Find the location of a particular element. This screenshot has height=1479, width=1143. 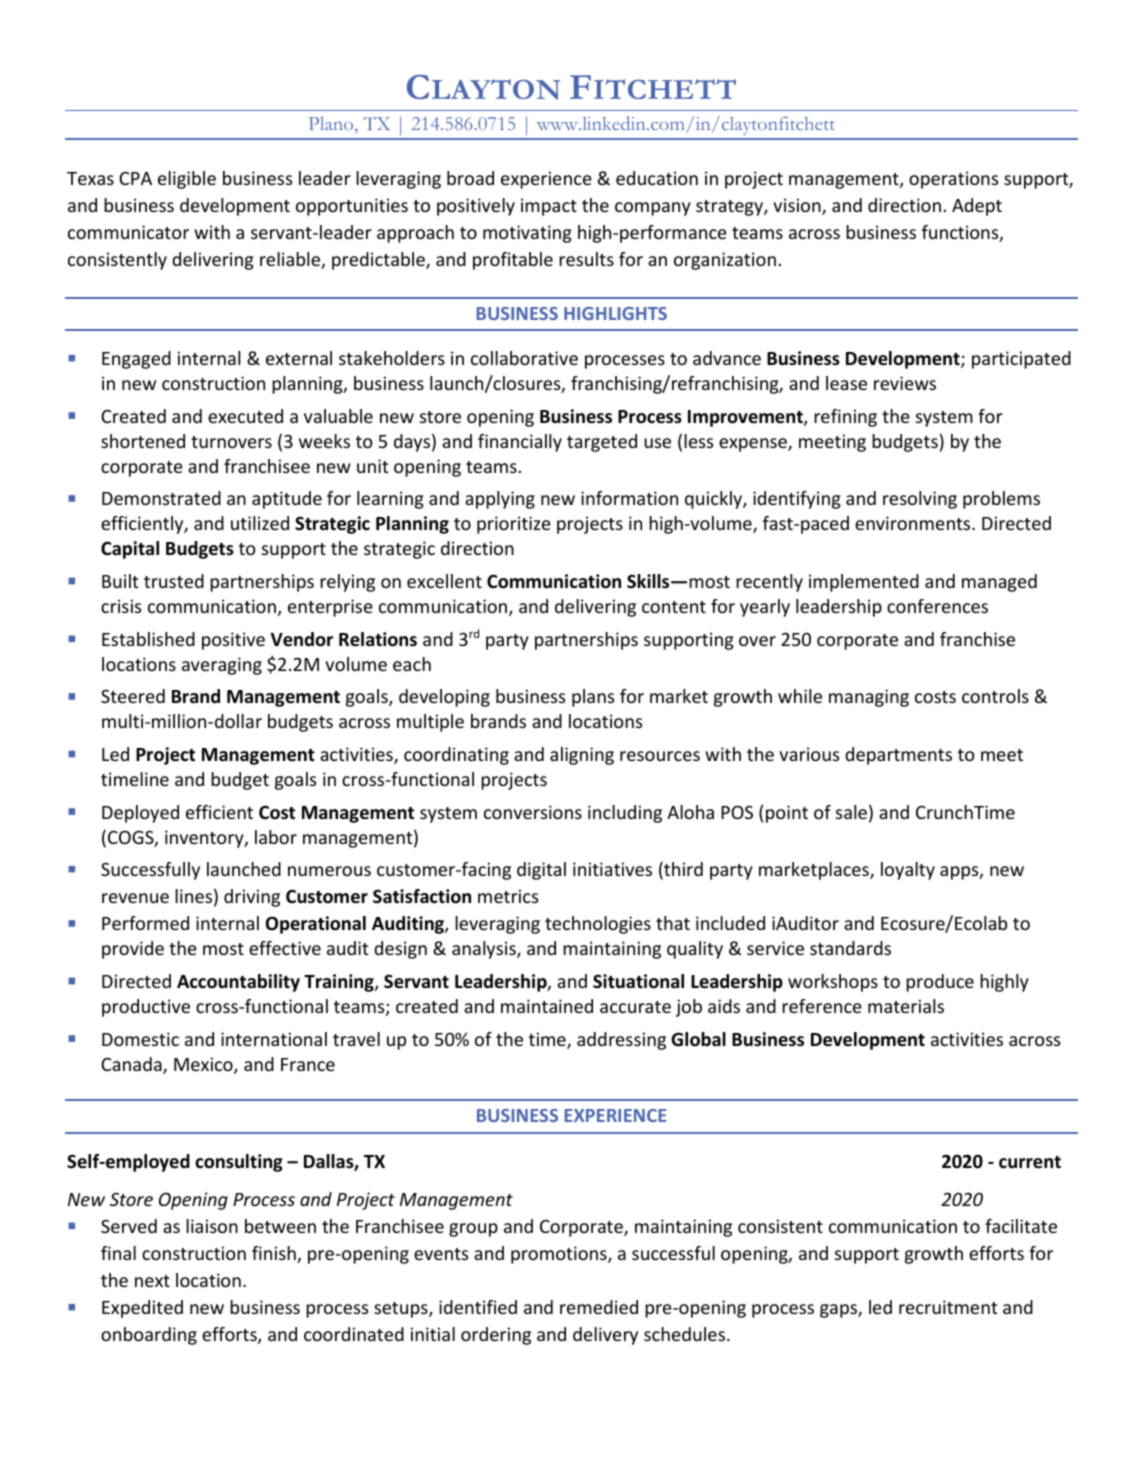

resolving is located at coordinates (920, 500).
